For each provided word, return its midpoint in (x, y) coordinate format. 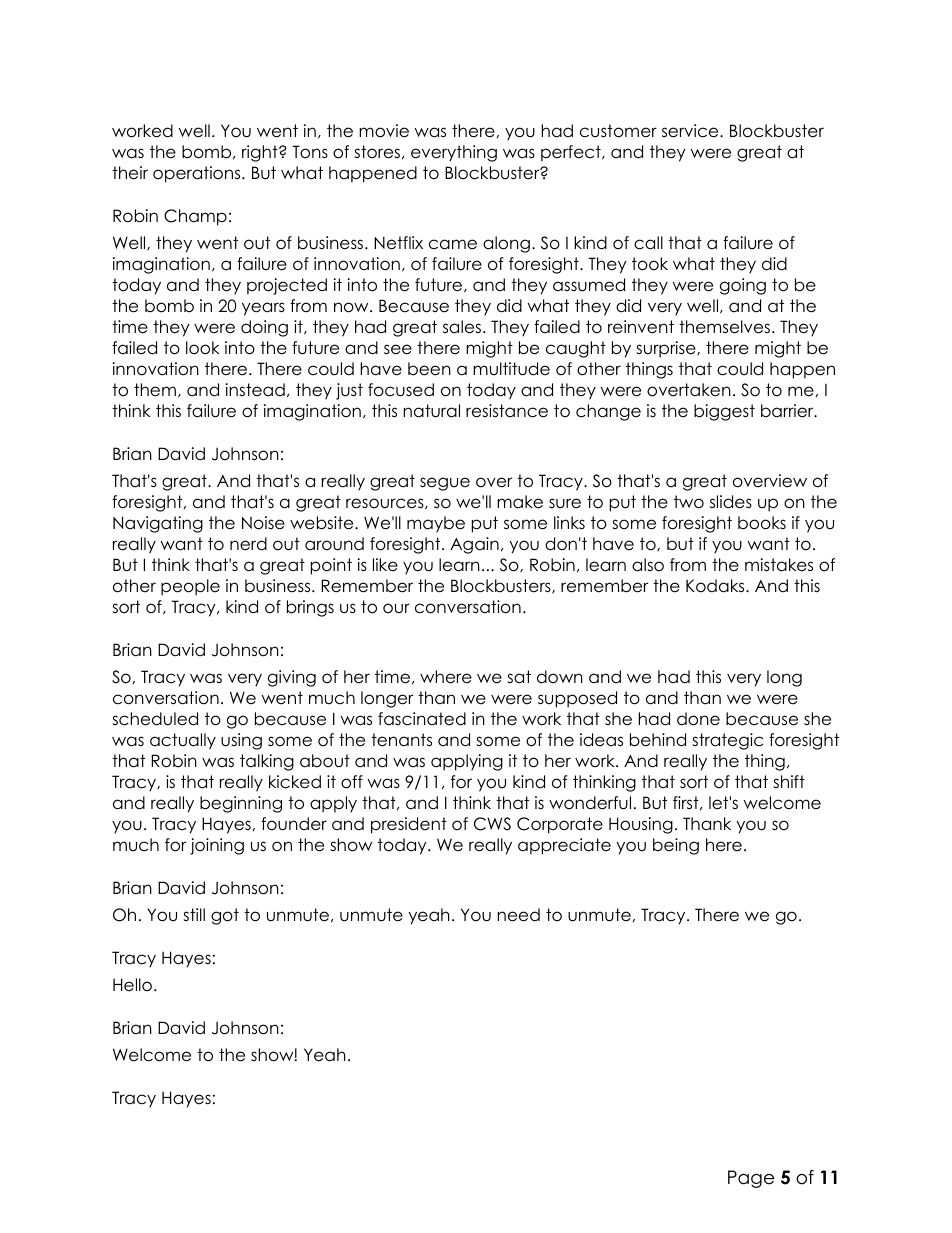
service (691, 131)
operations (198, 174)
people (190, 587)
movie (384, 131)
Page (751, 1179)
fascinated (422, 719)
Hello (132, 985)
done (698, 719)
